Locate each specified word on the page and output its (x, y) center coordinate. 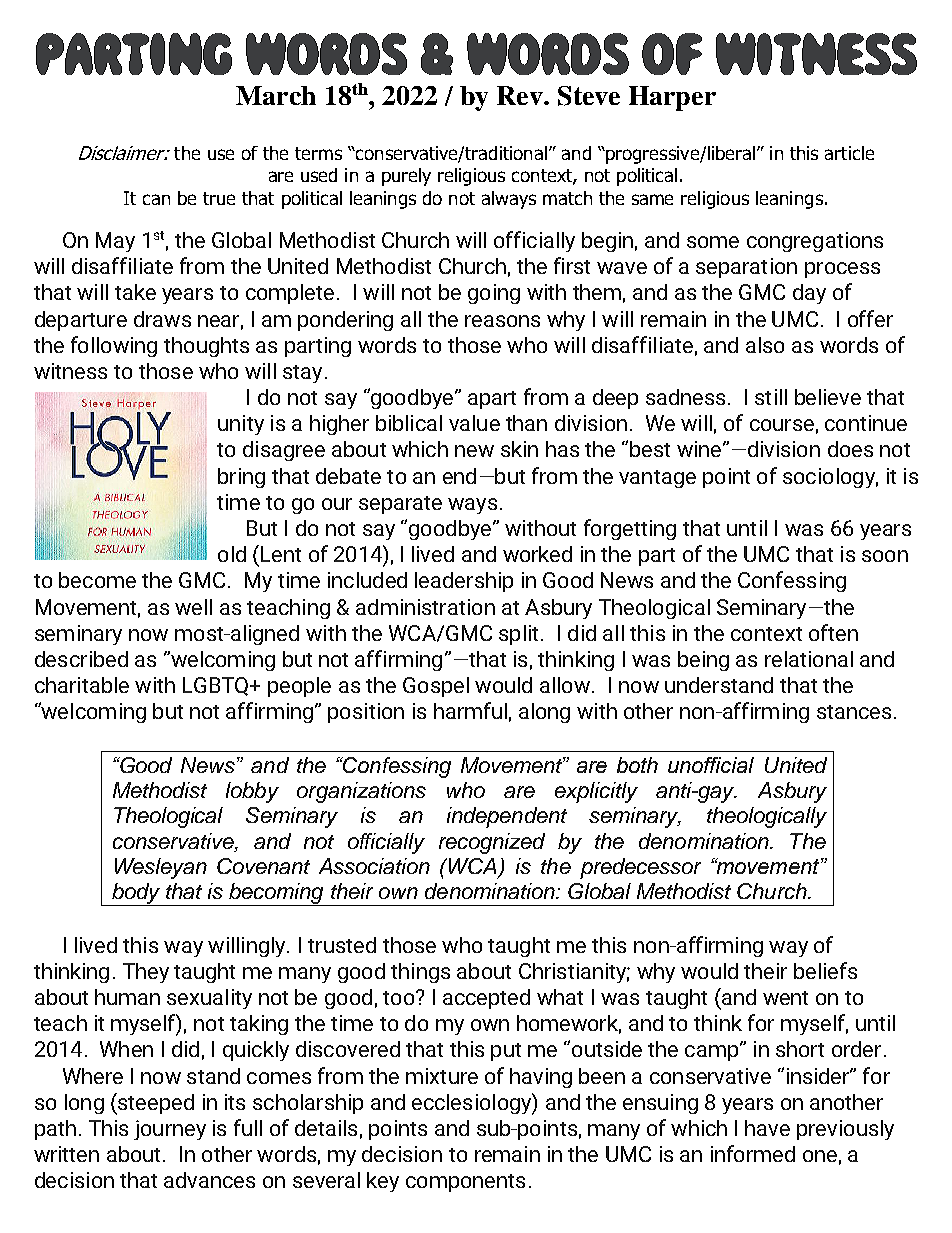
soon (885, 556)
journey (170, 1130)
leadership (464, 582)
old (232, 554)
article (849, 153)
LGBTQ (215, 686)
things (420, 973)
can (156, 199)
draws (162, 319)
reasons (502, 321)
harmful (470, 710)
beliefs (825, 970)
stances (854, 712)
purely (406, 177)
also (765, 345)
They (146, 973)
